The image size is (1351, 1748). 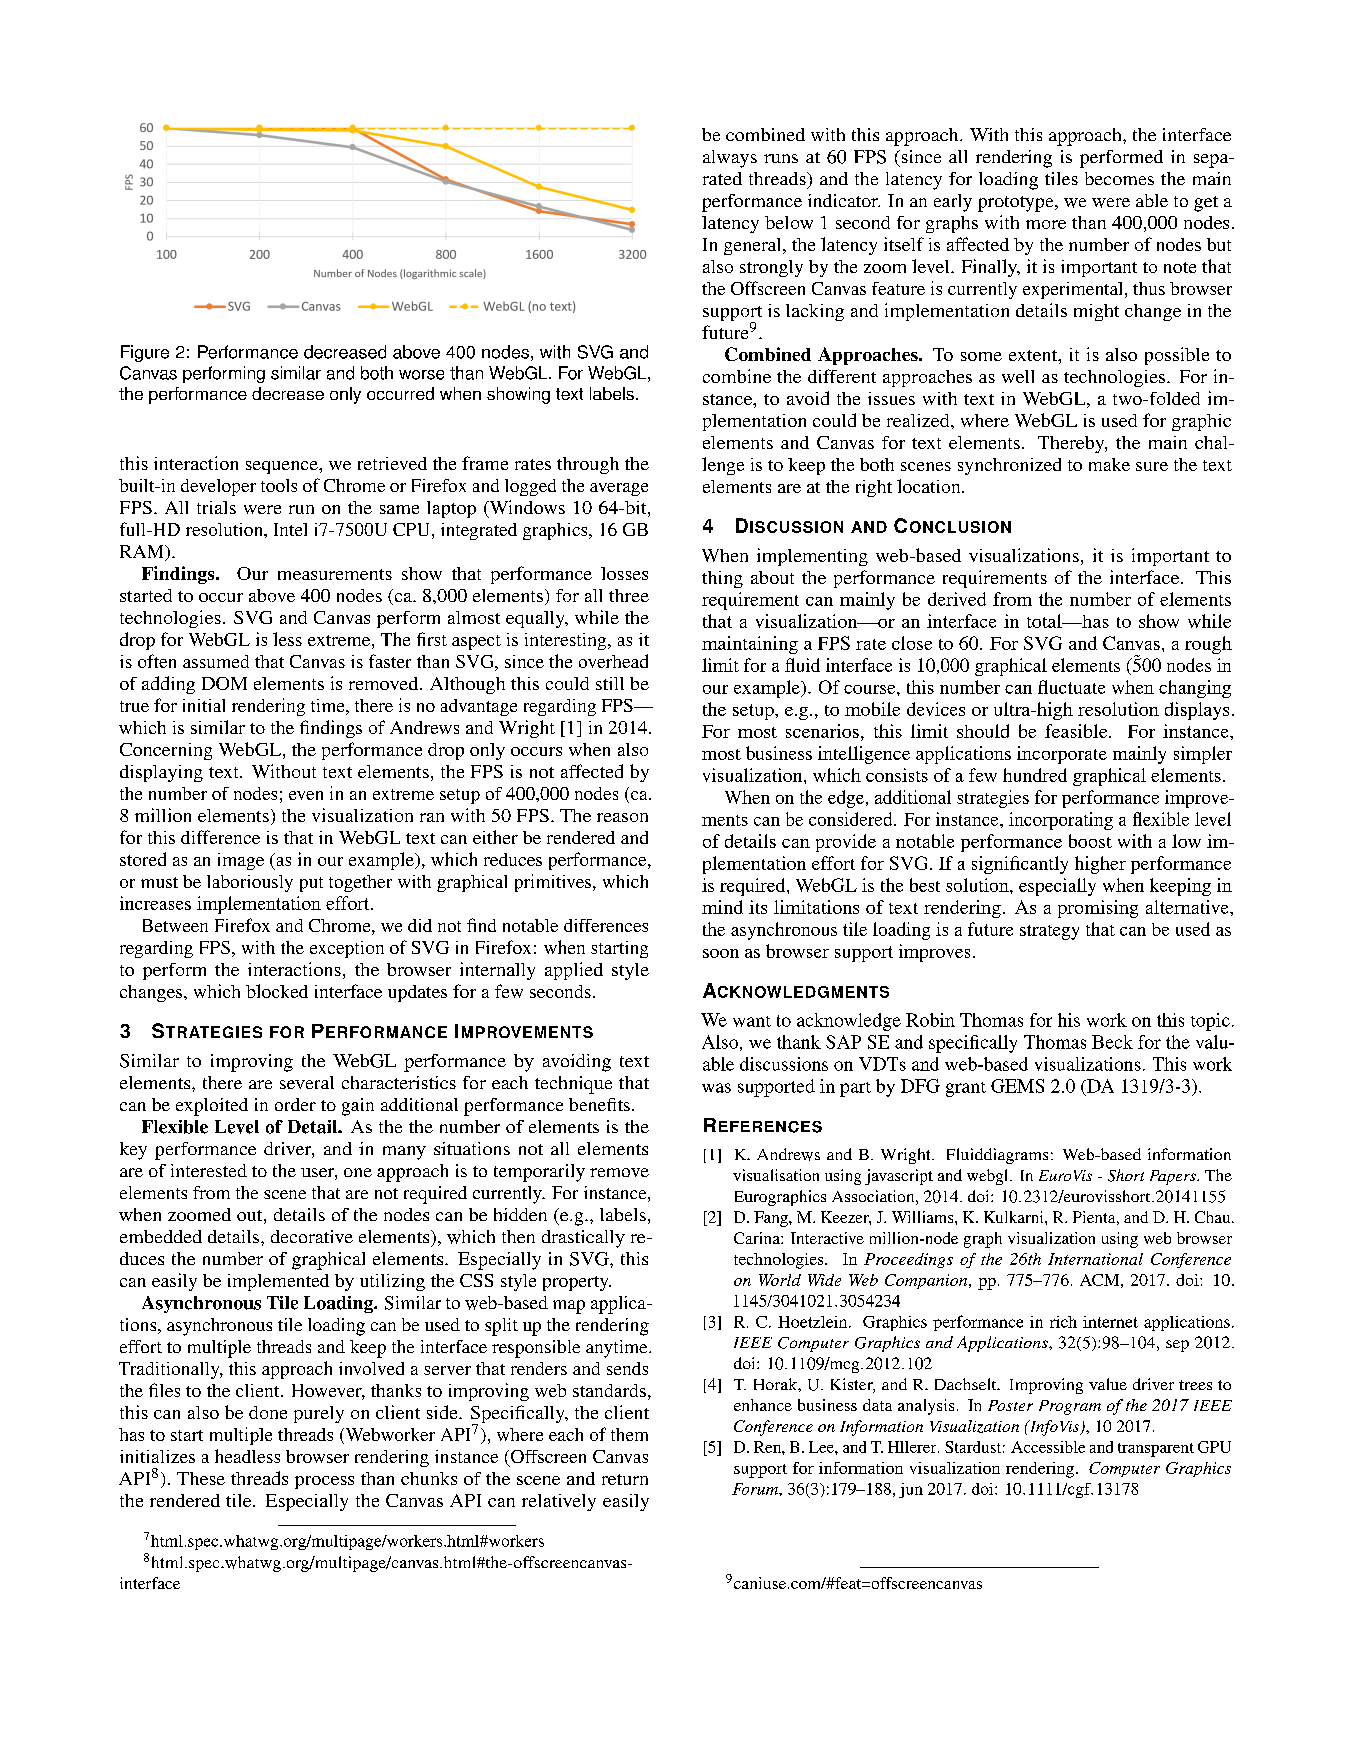 I want to click on assumed, so click(x=216, y=661).
